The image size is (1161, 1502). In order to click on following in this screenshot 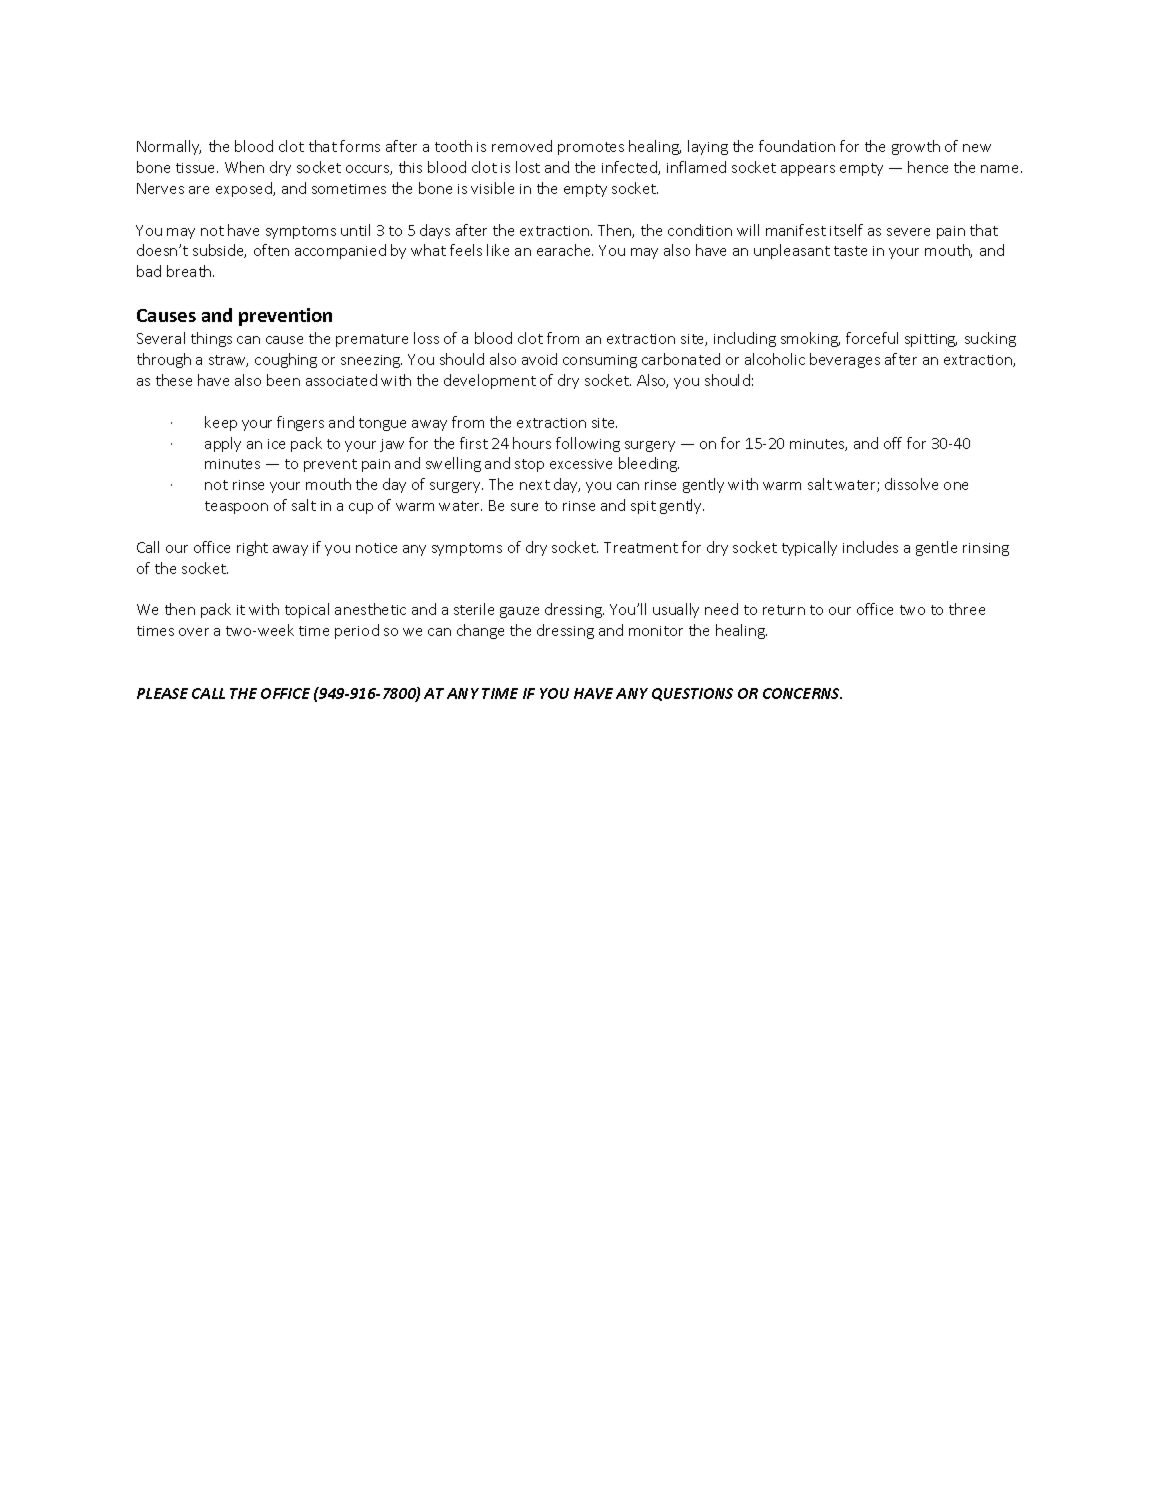, I will do `click(588, 444)`.
